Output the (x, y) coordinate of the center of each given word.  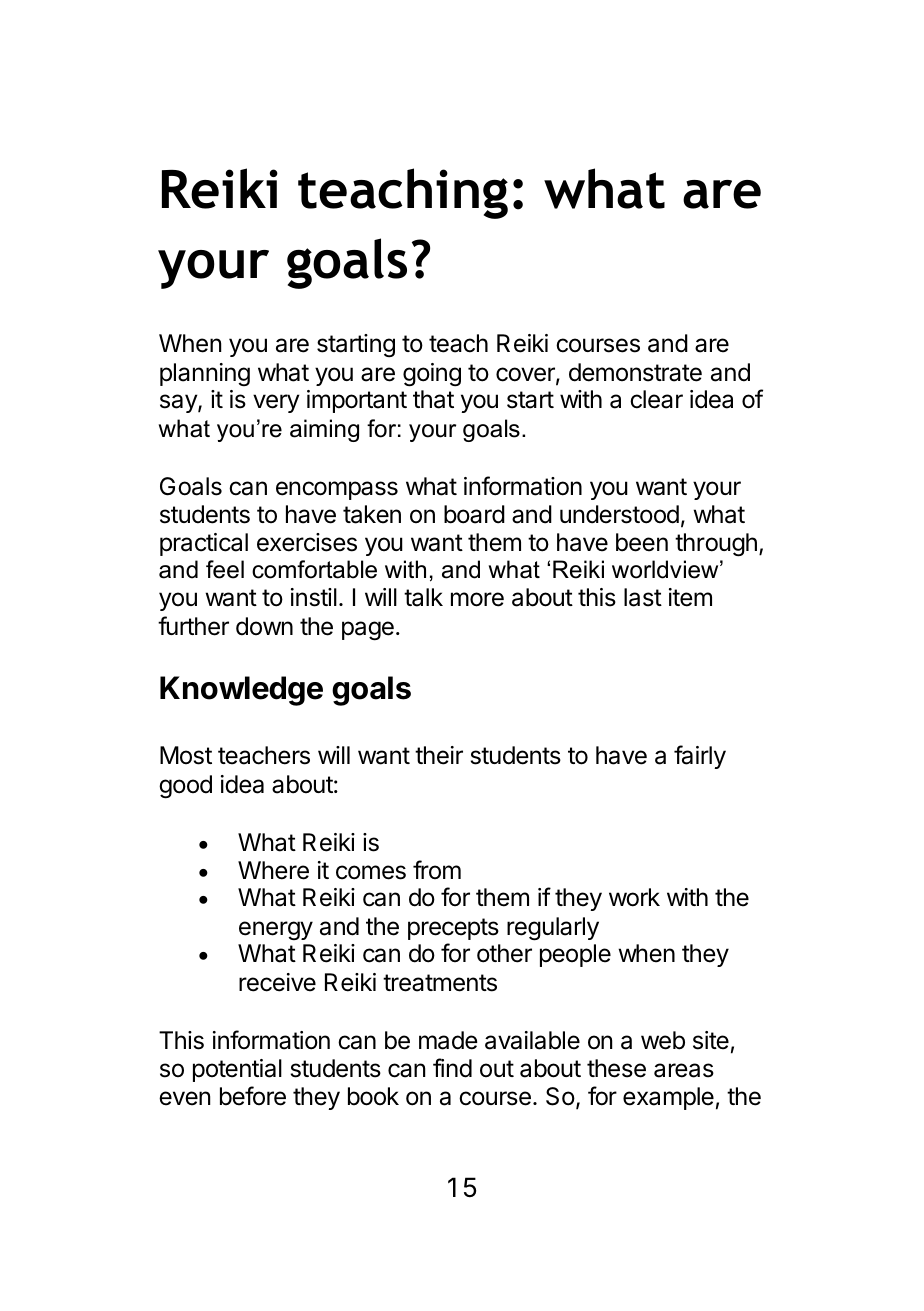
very (276, 403)
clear (656, 399)
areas (684, 1070)
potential (237, 1070)
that (433, 399)
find (452, 1068)
